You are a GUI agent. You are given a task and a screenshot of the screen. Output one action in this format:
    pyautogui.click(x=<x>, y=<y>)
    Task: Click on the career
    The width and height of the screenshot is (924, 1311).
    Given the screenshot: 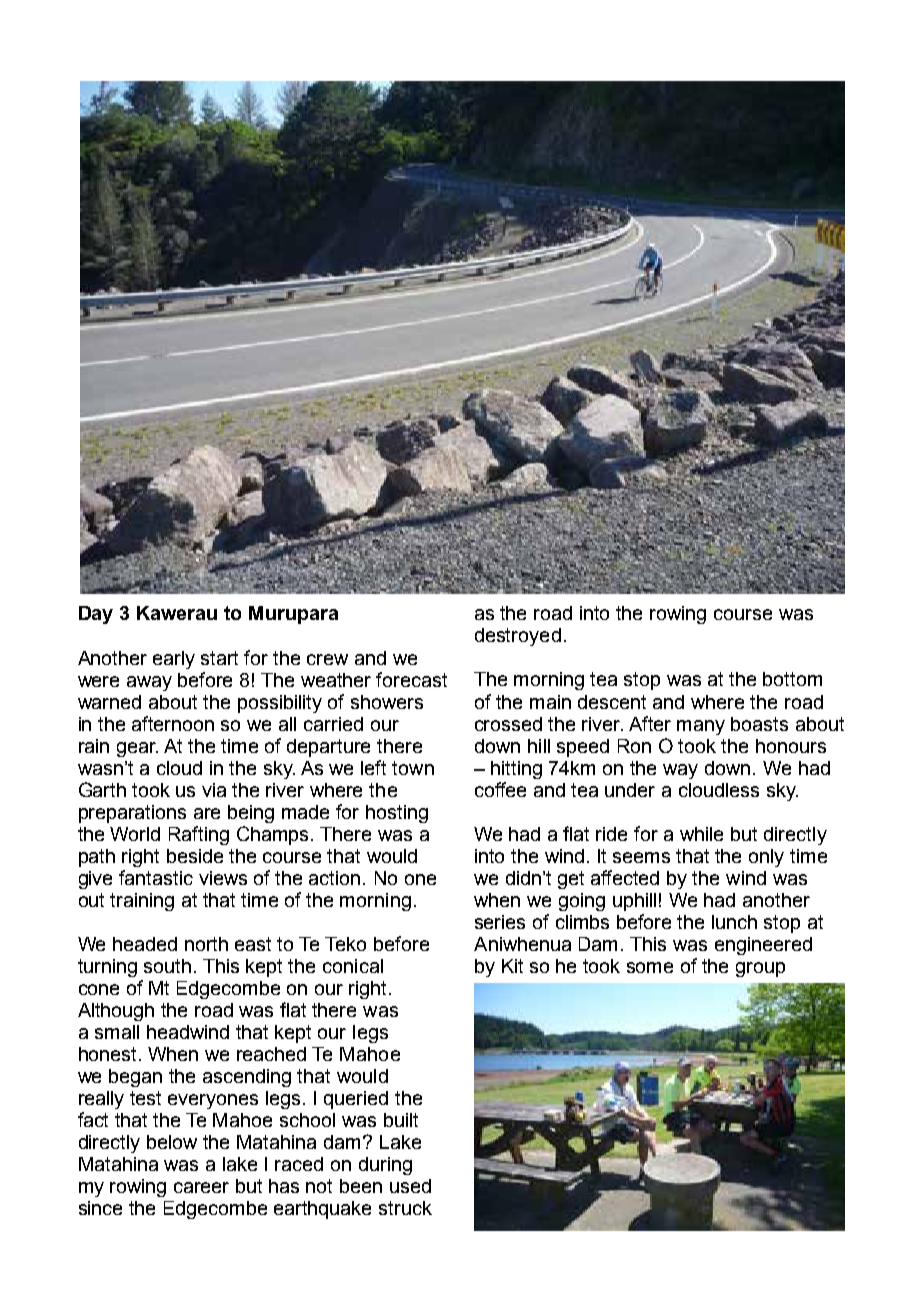 What is the action you would take?
    pyautogui.click(x=201, y=1187)
